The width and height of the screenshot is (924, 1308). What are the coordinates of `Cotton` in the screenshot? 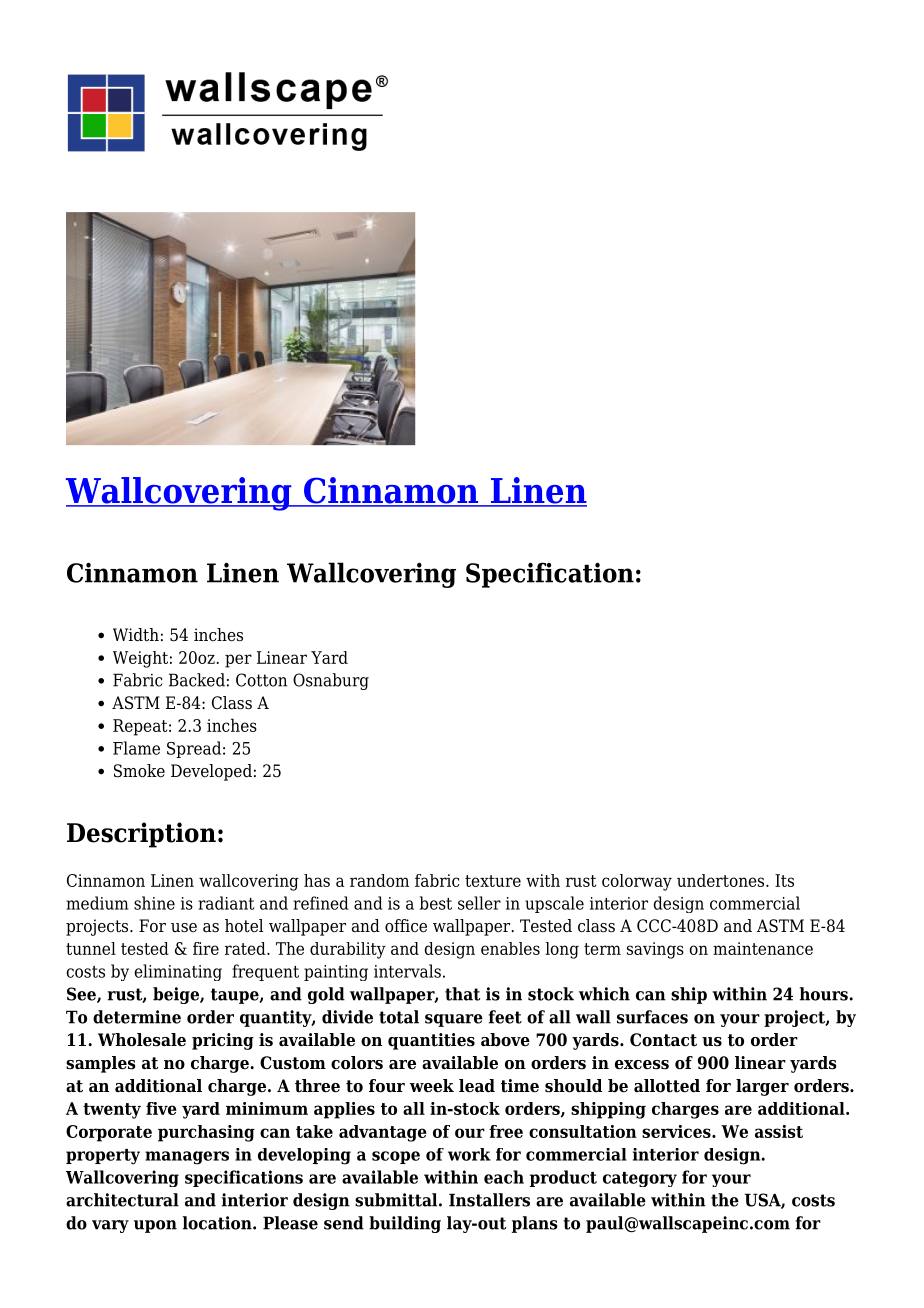 It's located at (261, 680).
